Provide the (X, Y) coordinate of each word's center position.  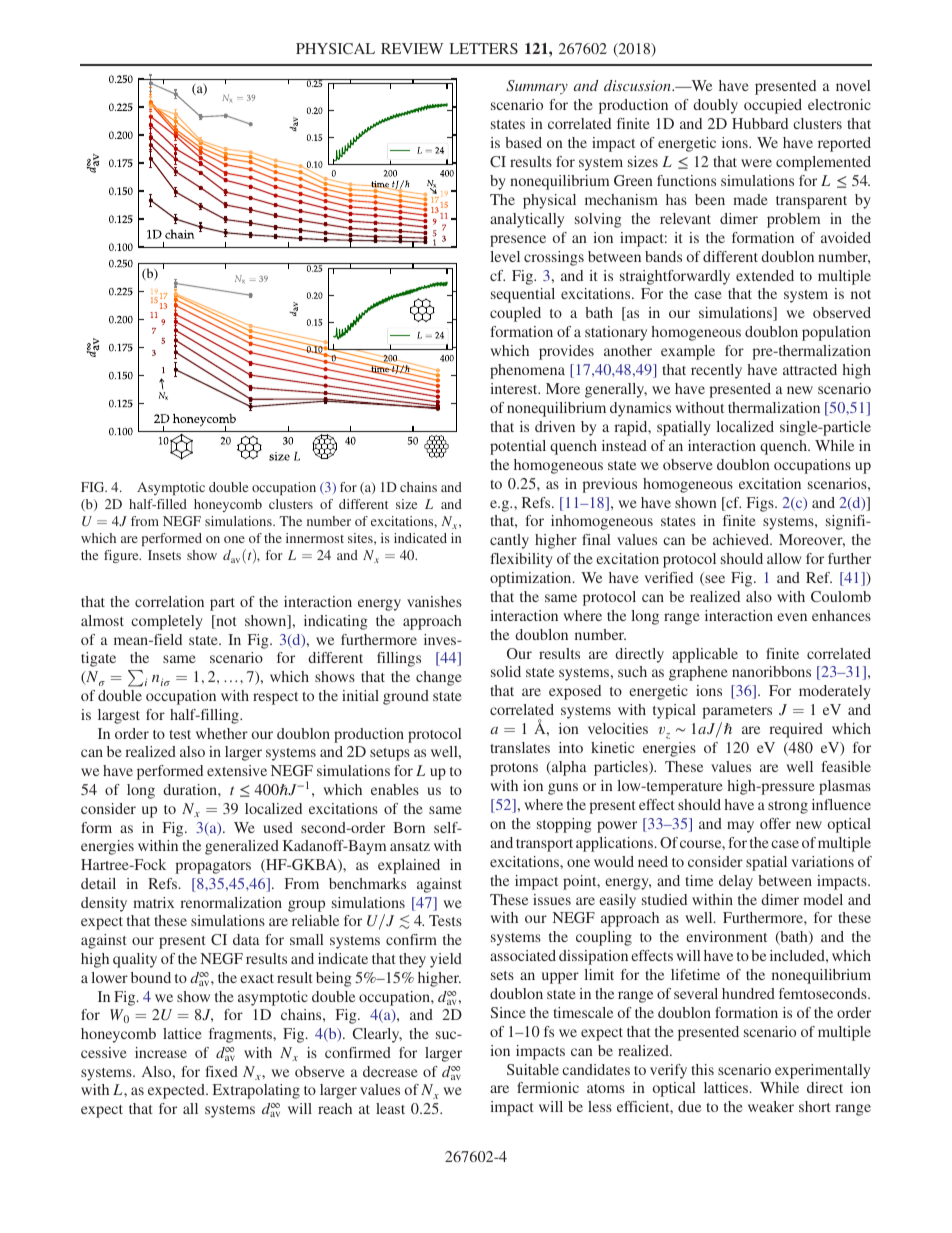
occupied (773, 106)
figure (122, 556)
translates (520, 747)
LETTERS (483, 48)
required (796, 730)
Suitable (533, 1069)
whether (222, 733)
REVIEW (412, 48)
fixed (221, 1071)
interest (515, 388)
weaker (771, 1106)
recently (716, 371)
